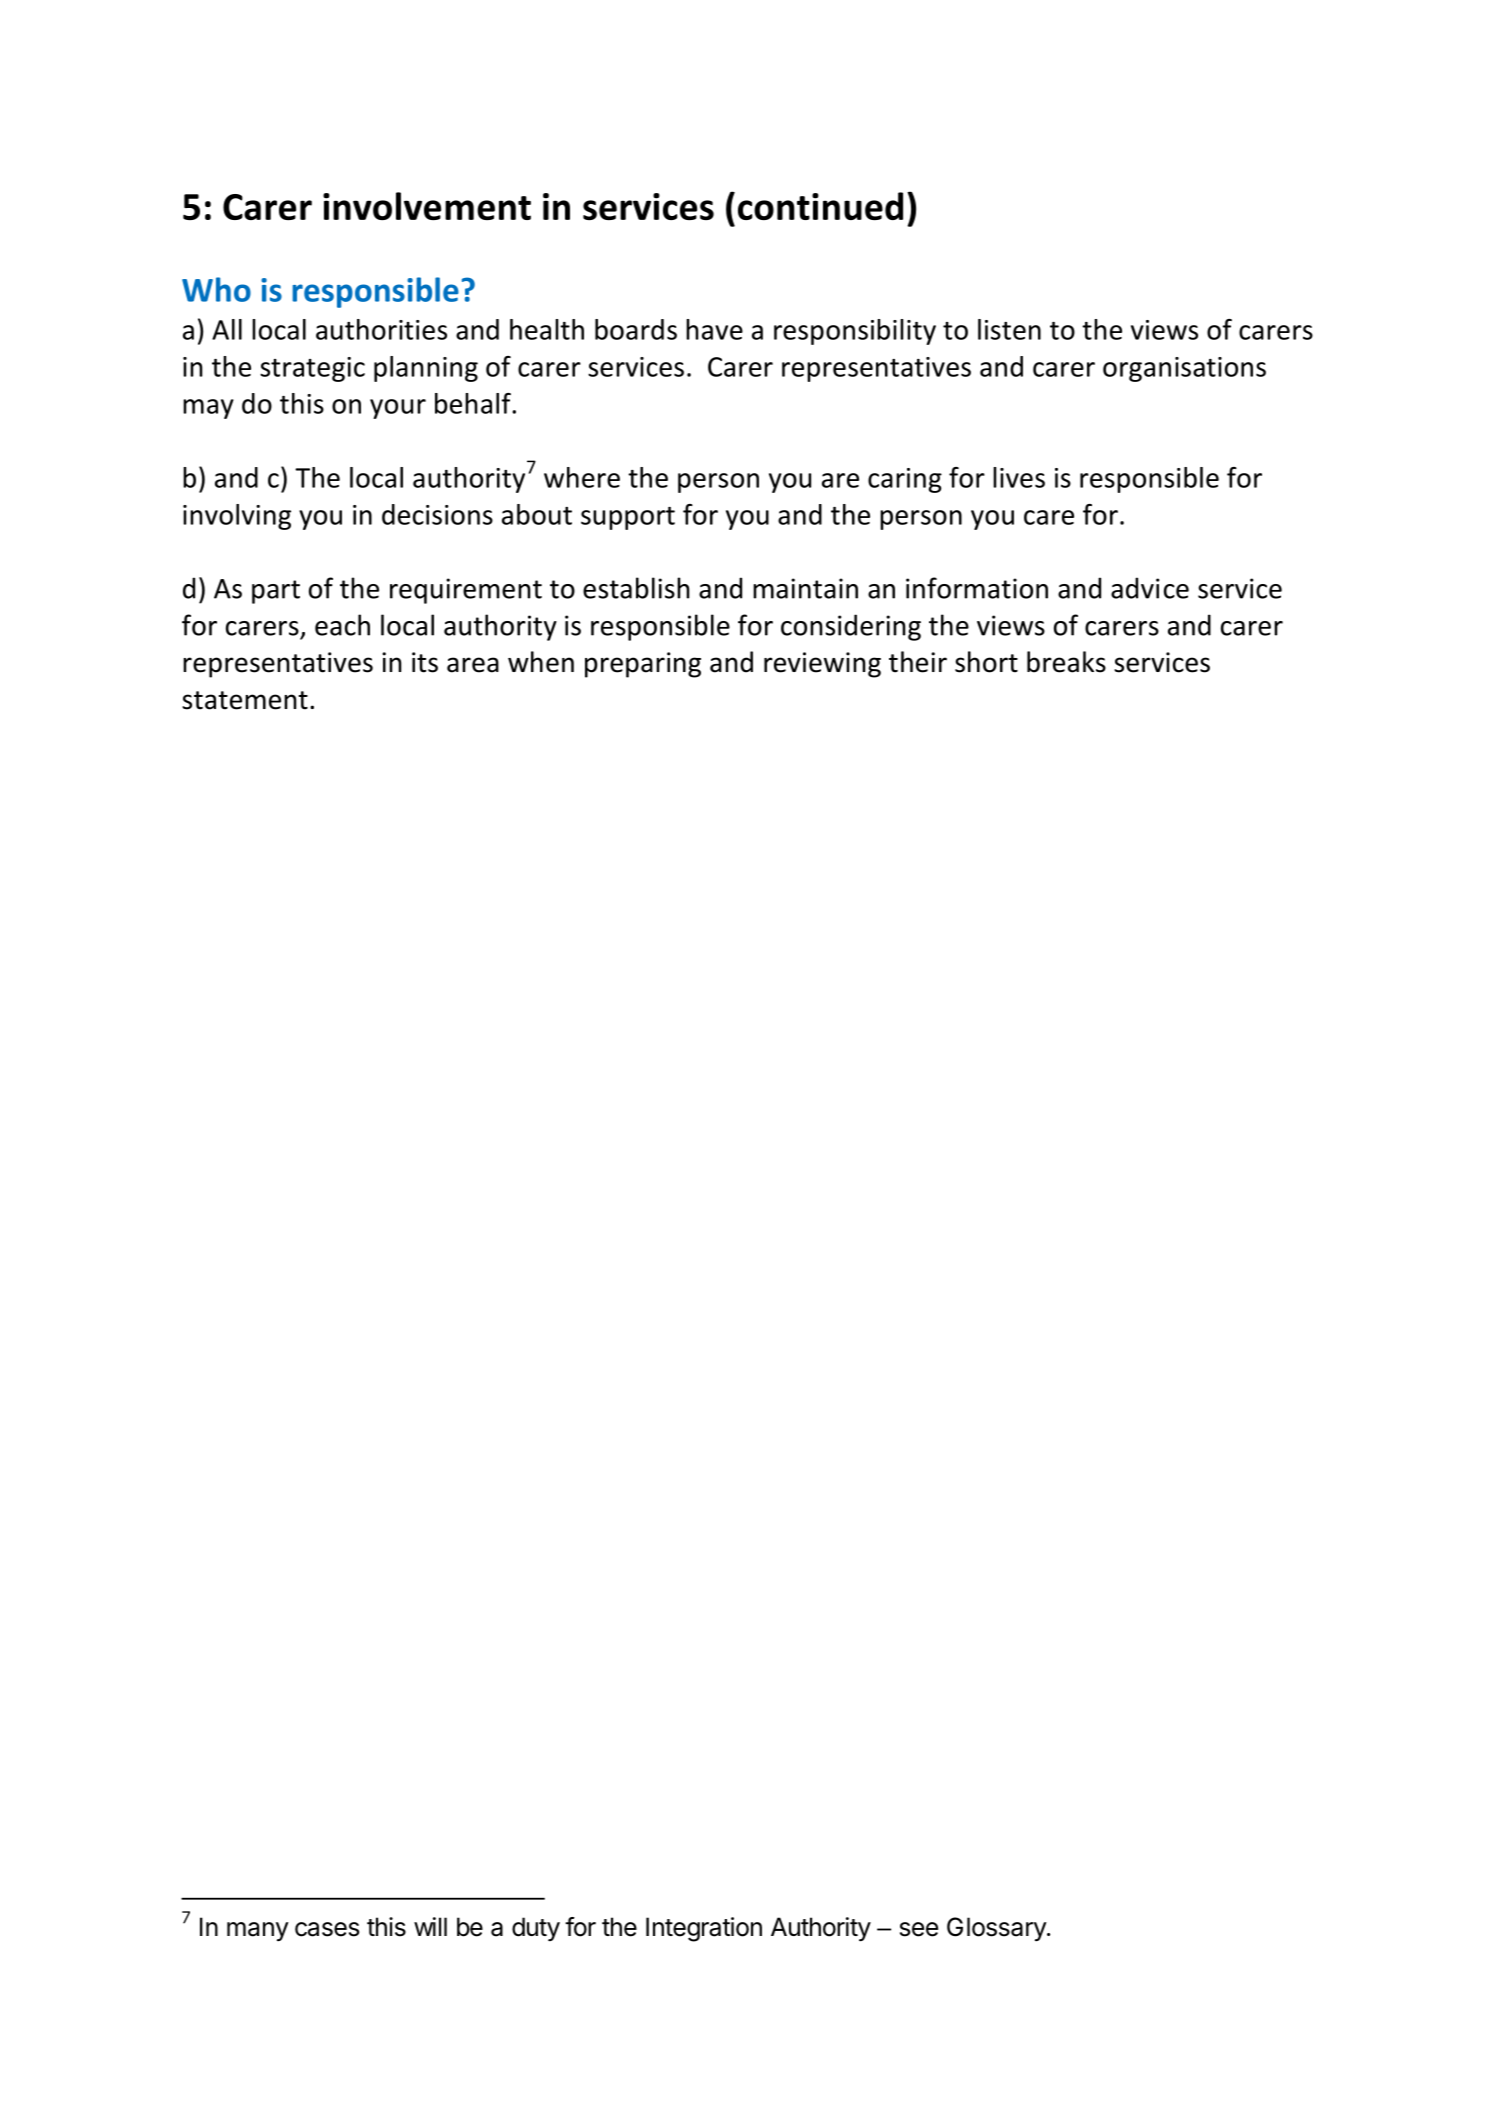 This screenshot has height=2123, width=1501. What do you see at coordinates (997, 1929) in the screenshot?
I see `Glossary` at bounding box center [997, 1929].
